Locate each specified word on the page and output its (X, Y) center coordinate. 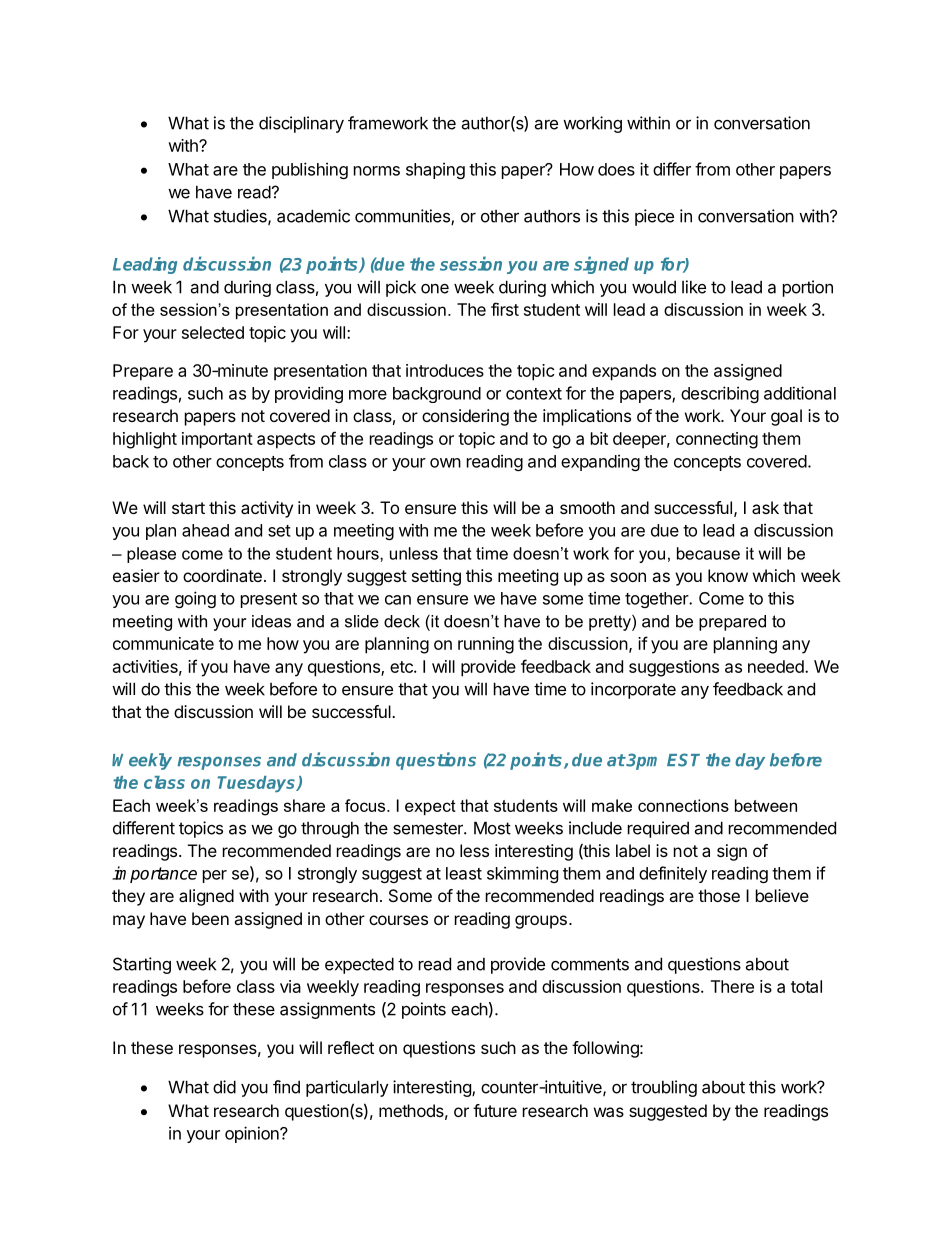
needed (777, 666)
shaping (435, 170)
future (495, 1110)
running (486, 645)
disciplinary (301, 124)
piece (654, 217)
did (224, 1087)
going (195, 599)
